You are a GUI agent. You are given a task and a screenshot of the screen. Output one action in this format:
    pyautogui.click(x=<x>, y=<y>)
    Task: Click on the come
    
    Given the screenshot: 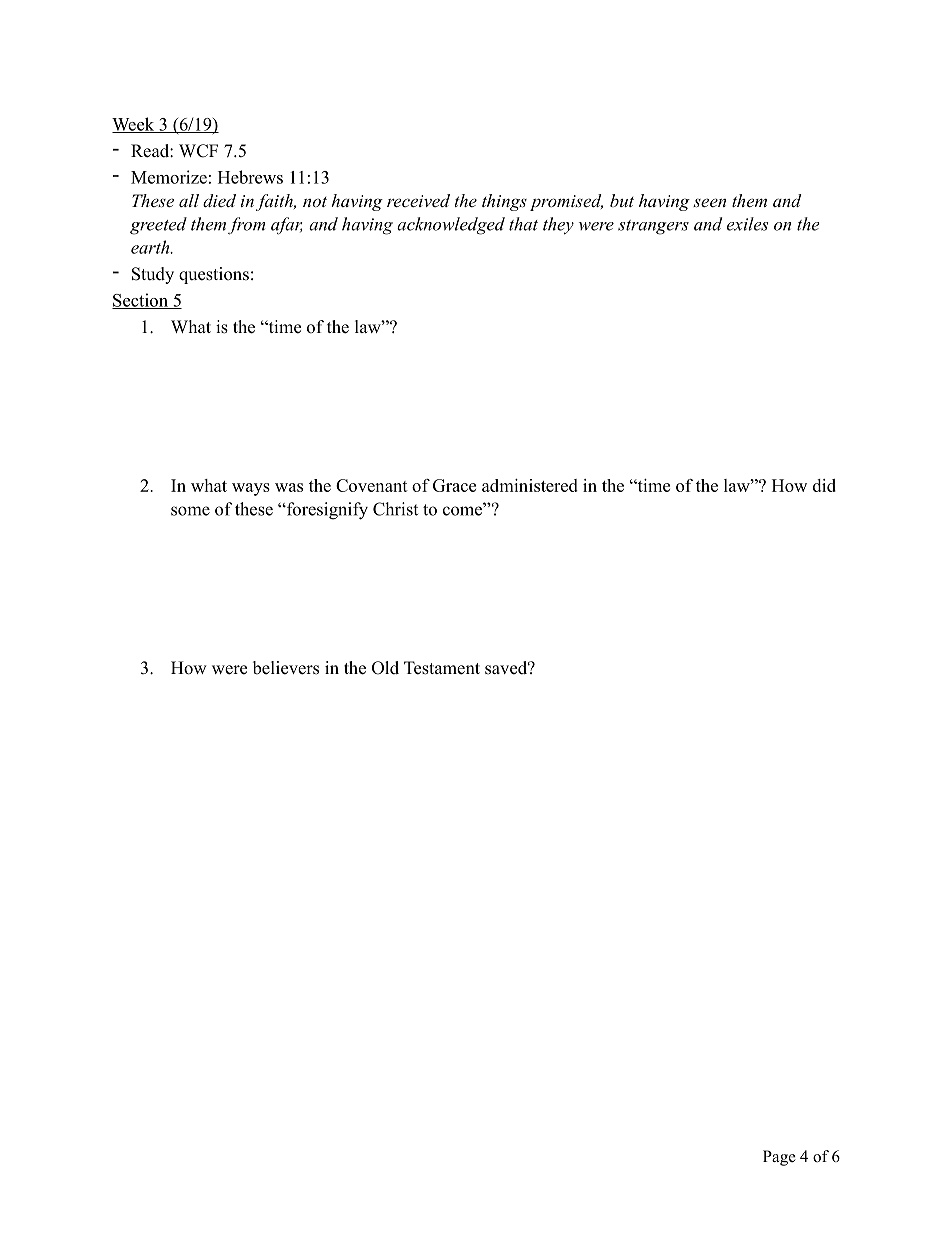 What is the action you would take?
    pyautogui.click(x=464, y=510)
